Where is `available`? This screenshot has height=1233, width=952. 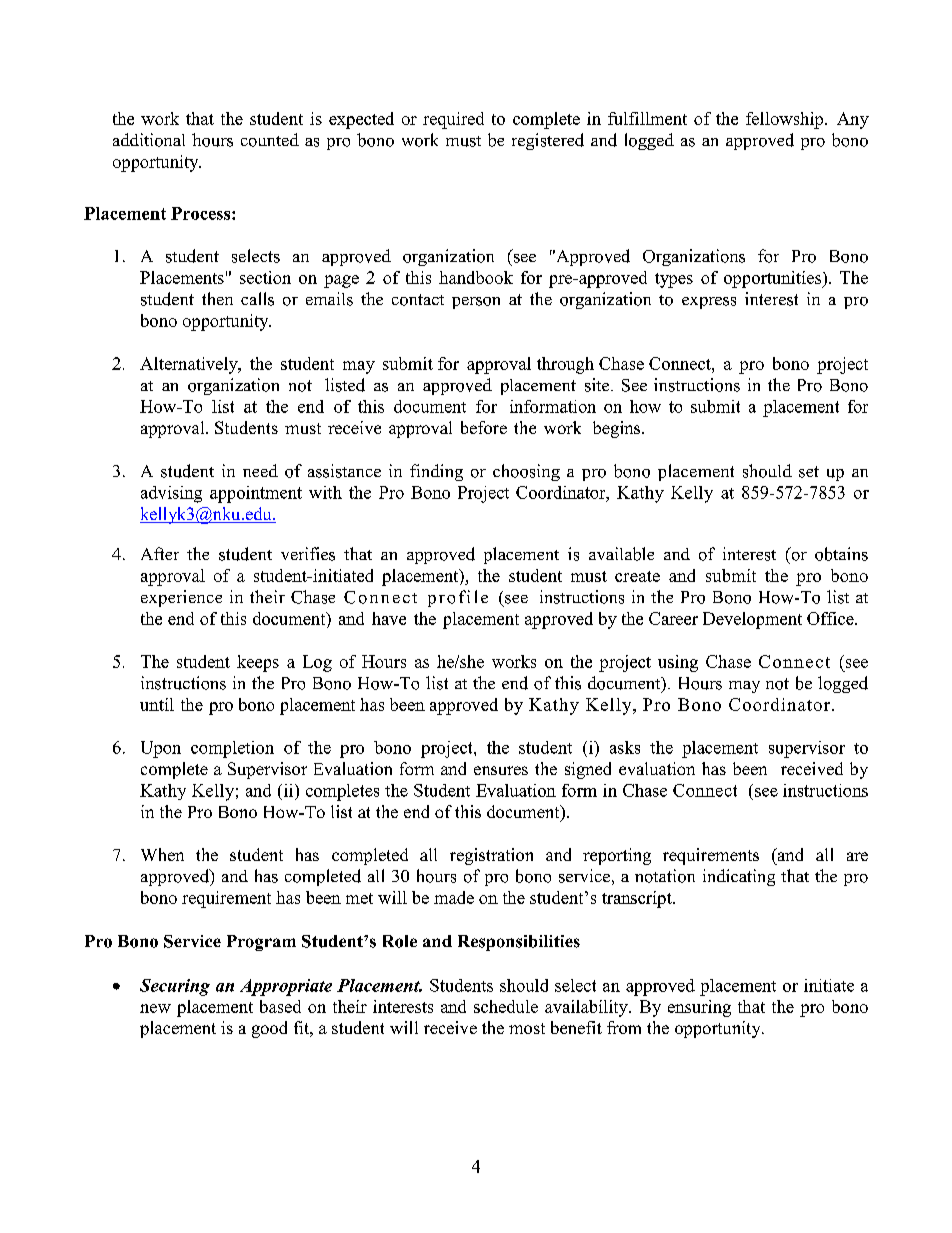
available is located at coordinates (621, 554).
